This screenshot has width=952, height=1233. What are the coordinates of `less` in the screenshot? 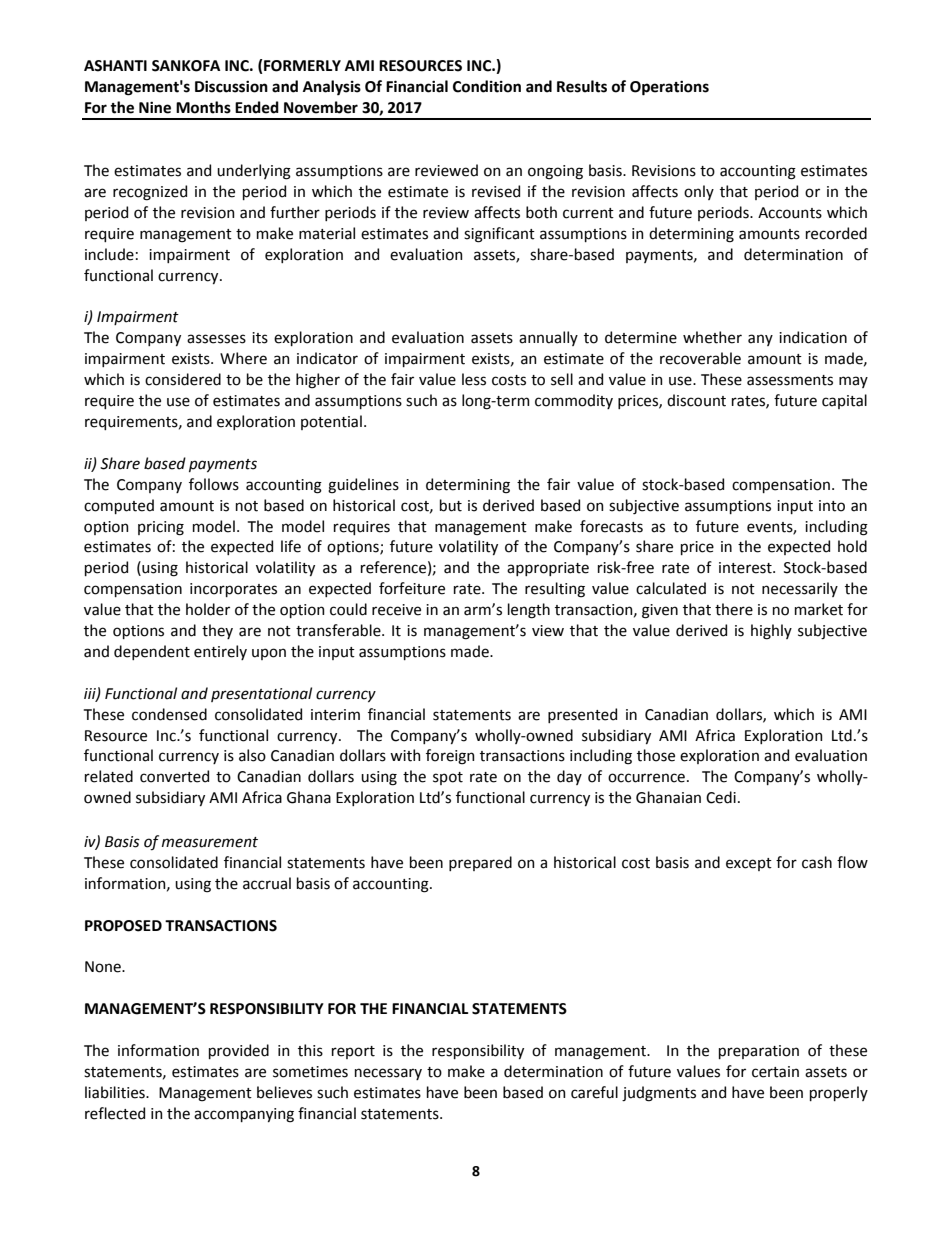 It's located at (474, 379).
